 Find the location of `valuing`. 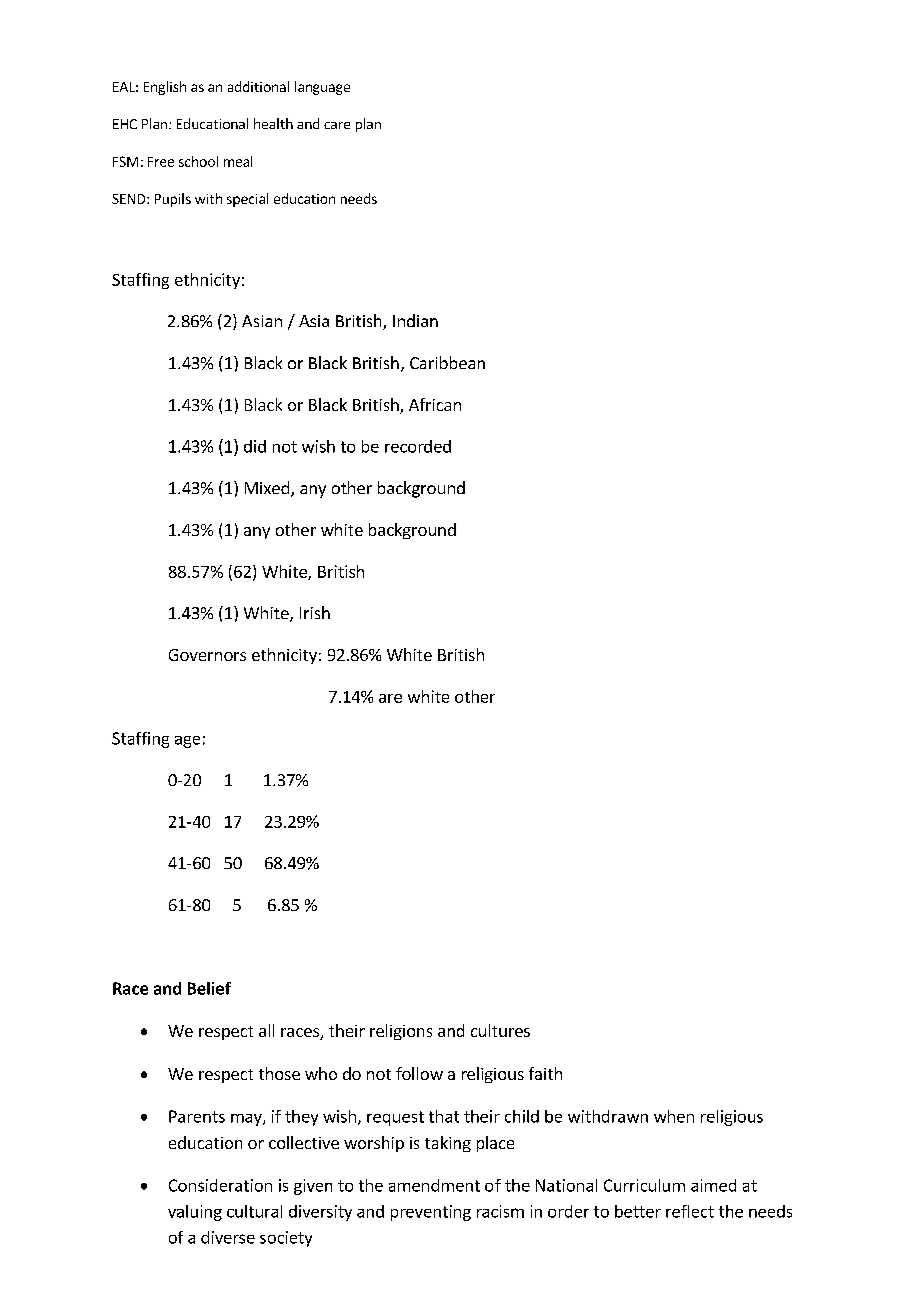

valuing is located at coordinates (195, 1213).
